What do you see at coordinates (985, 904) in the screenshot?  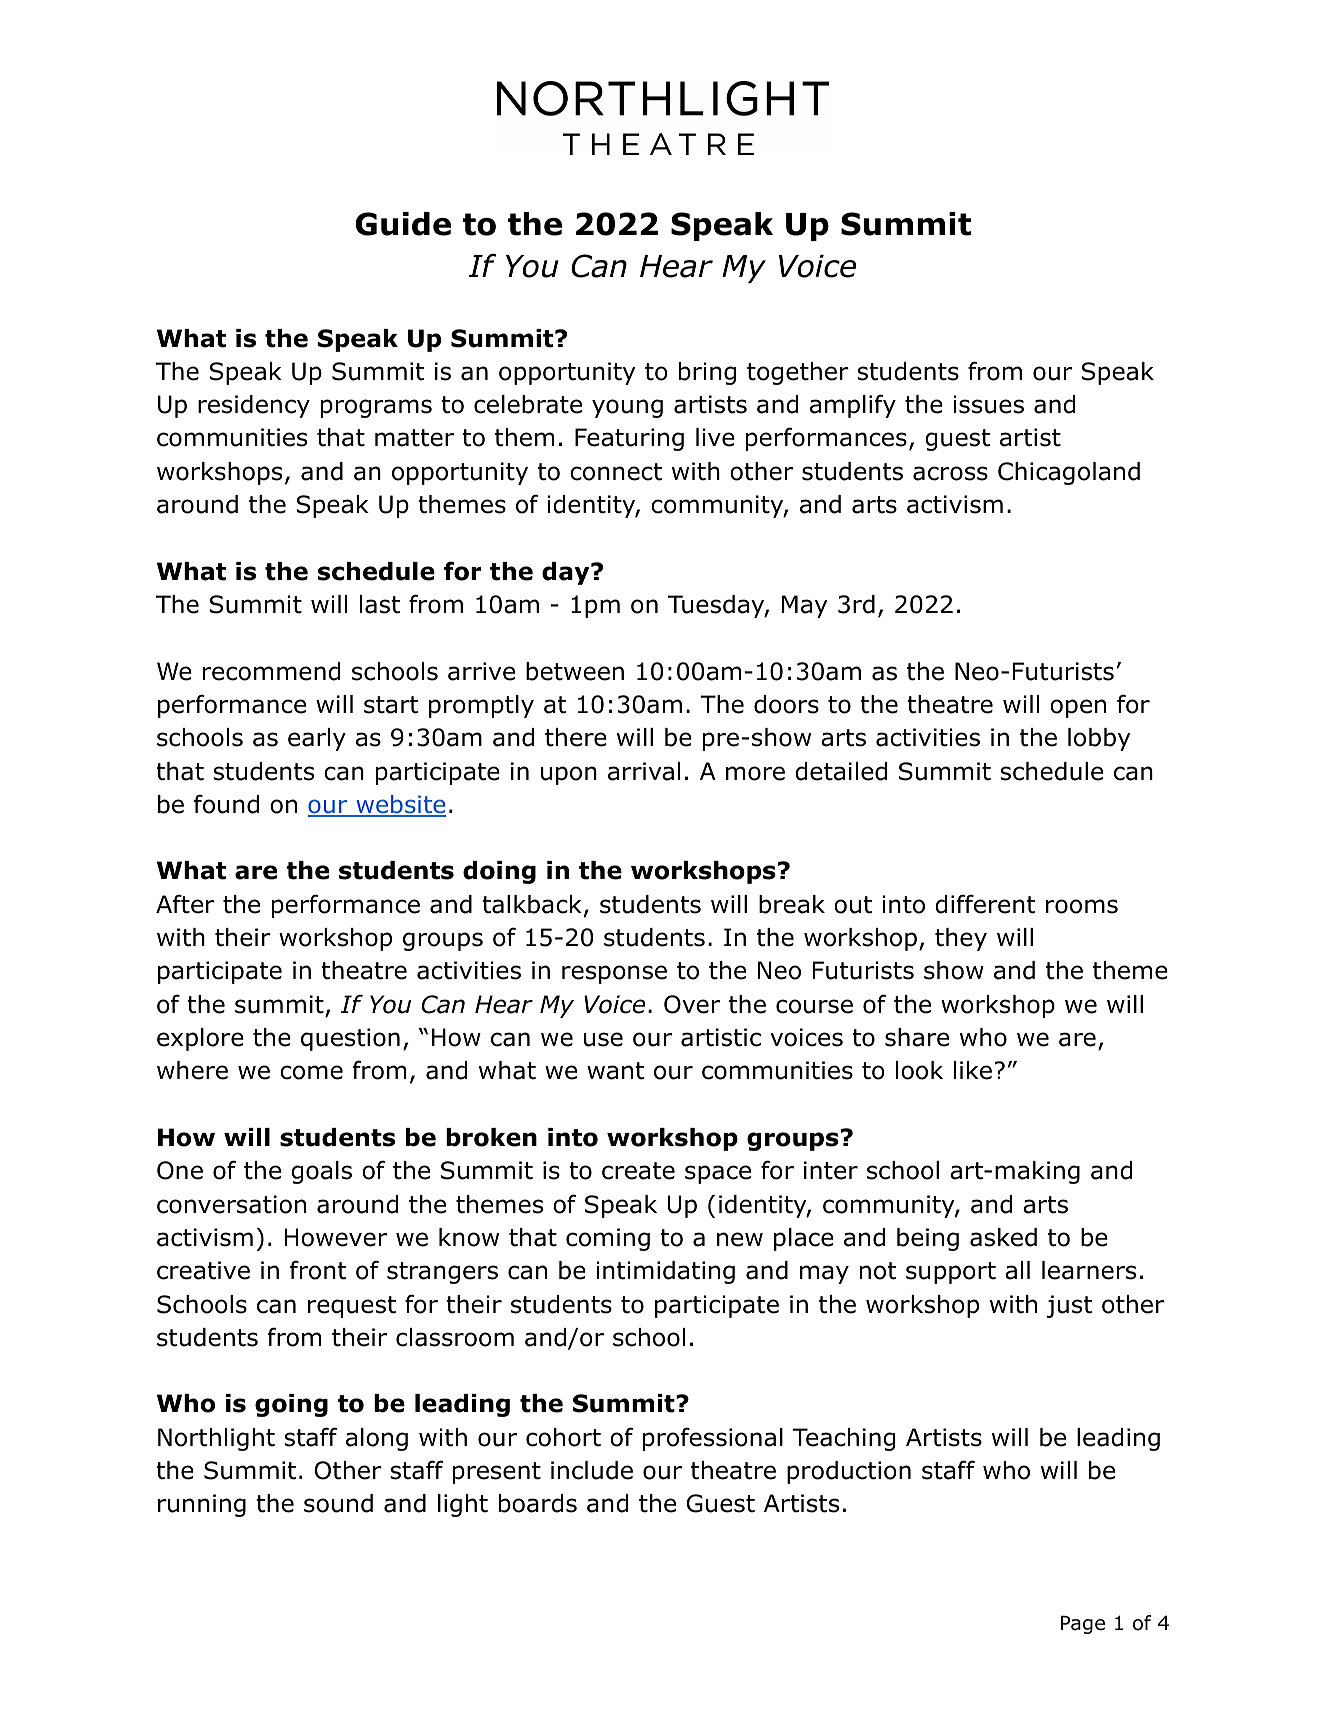 I see `different` at bounding box center [985, 904].
